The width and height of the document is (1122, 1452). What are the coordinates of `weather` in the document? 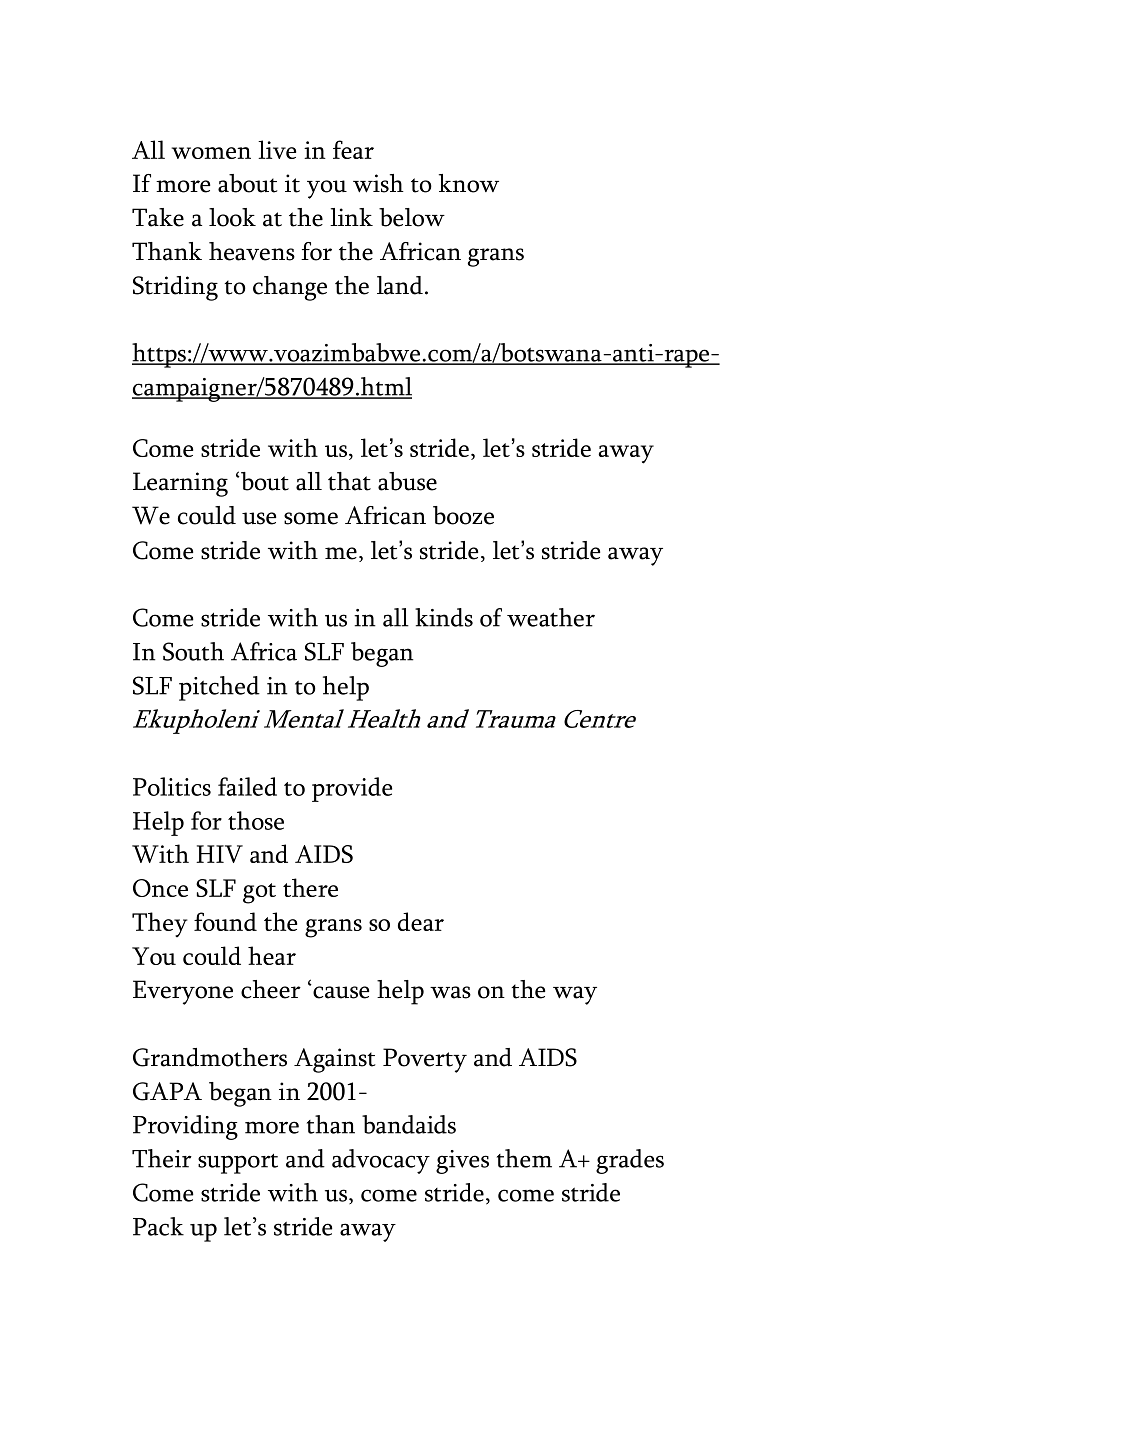 It's located at (551, 617).
